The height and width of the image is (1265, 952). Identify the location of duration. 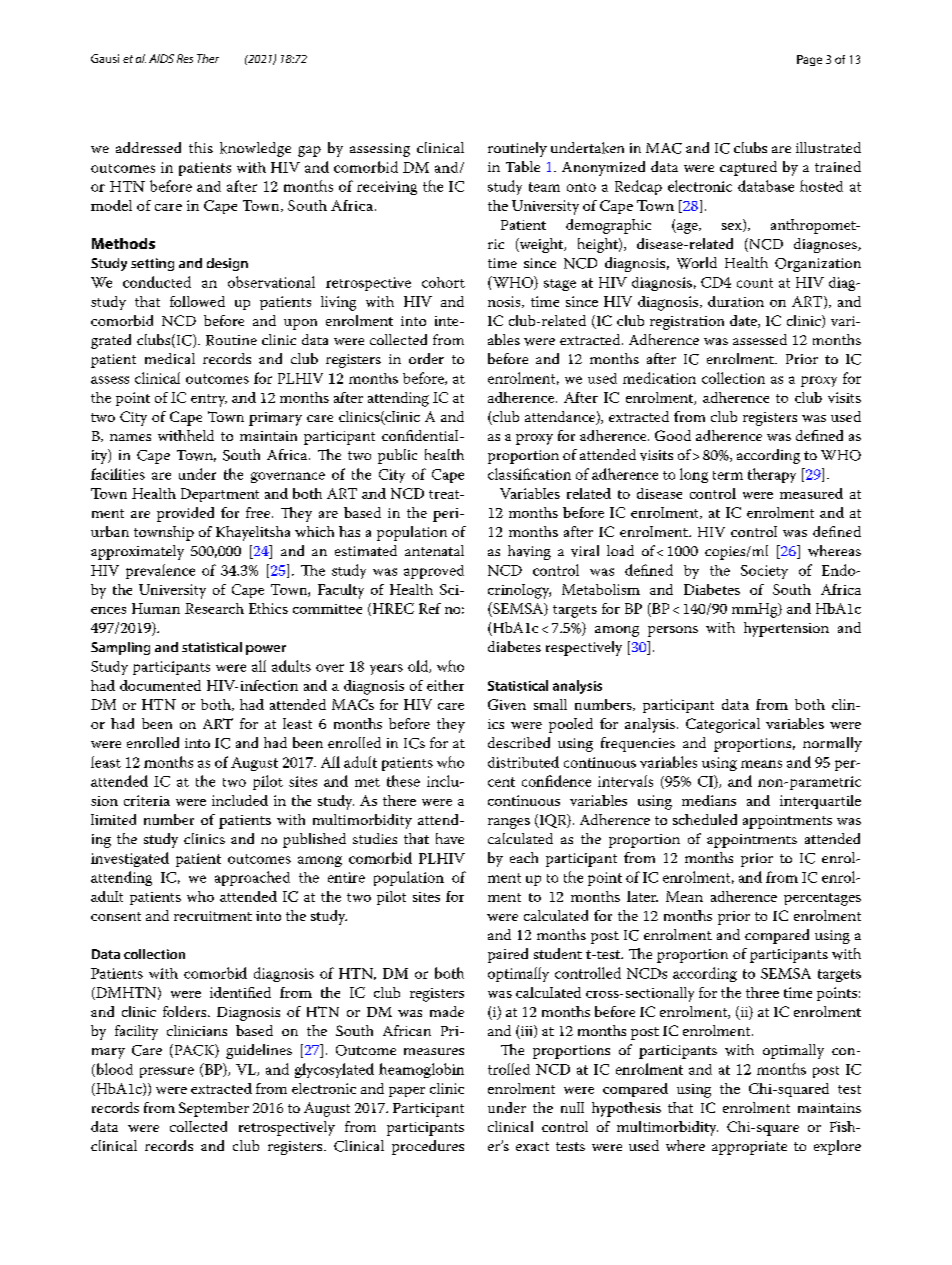
(736, 301).
